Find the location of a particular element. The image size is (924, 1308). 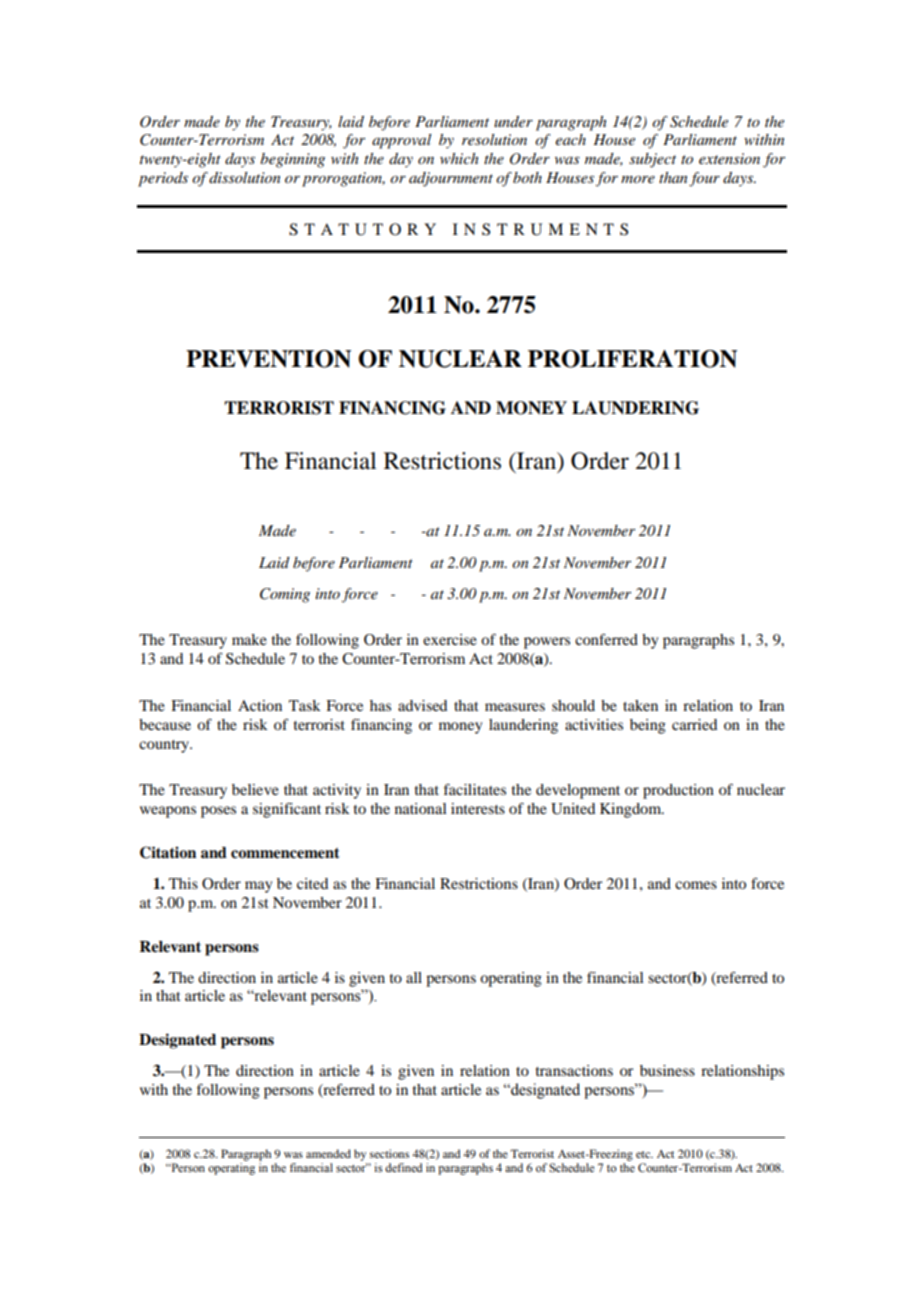

make is located at coordinates (249, 639).
